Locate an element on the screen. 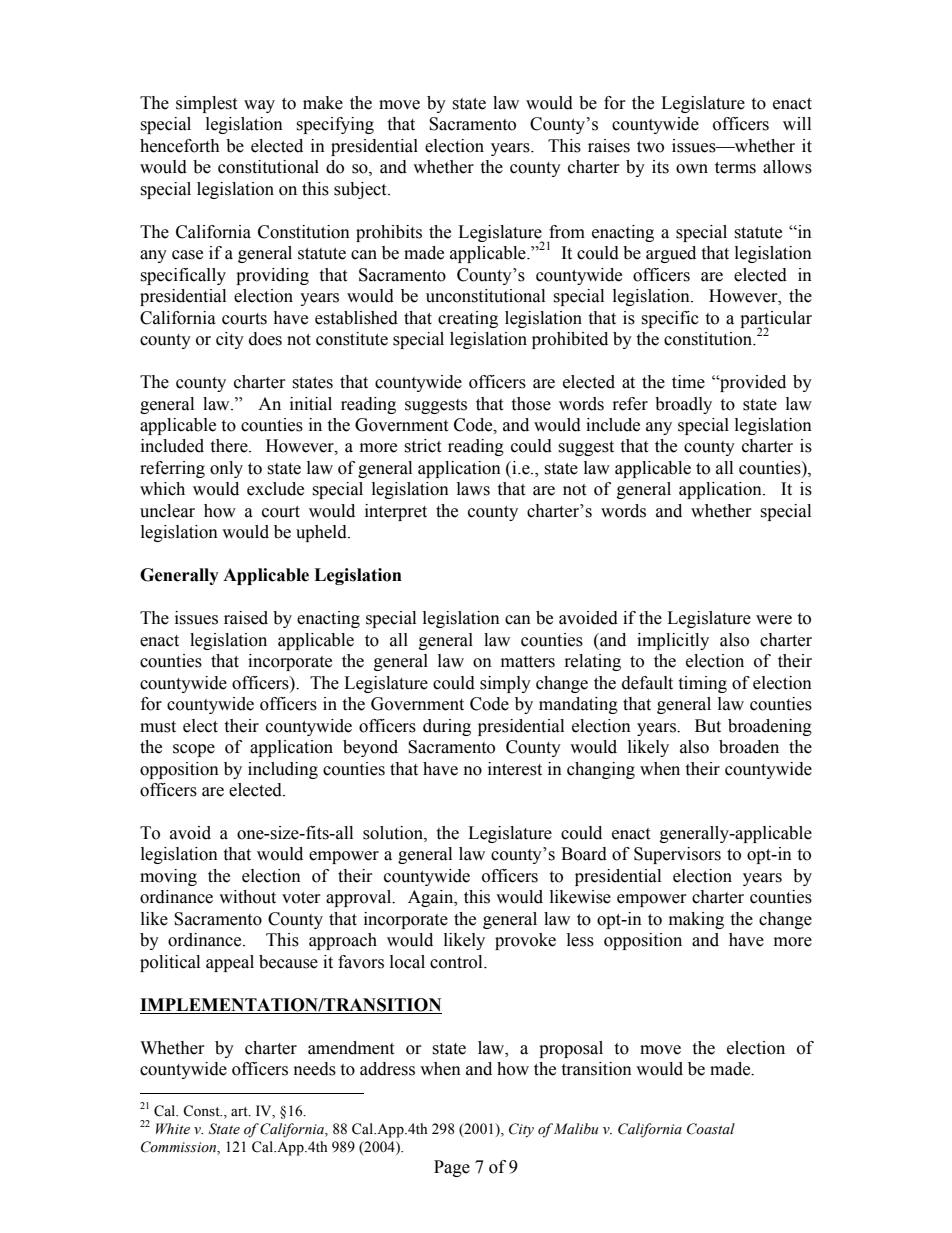  broadly is located at coordinates (683, 405).
